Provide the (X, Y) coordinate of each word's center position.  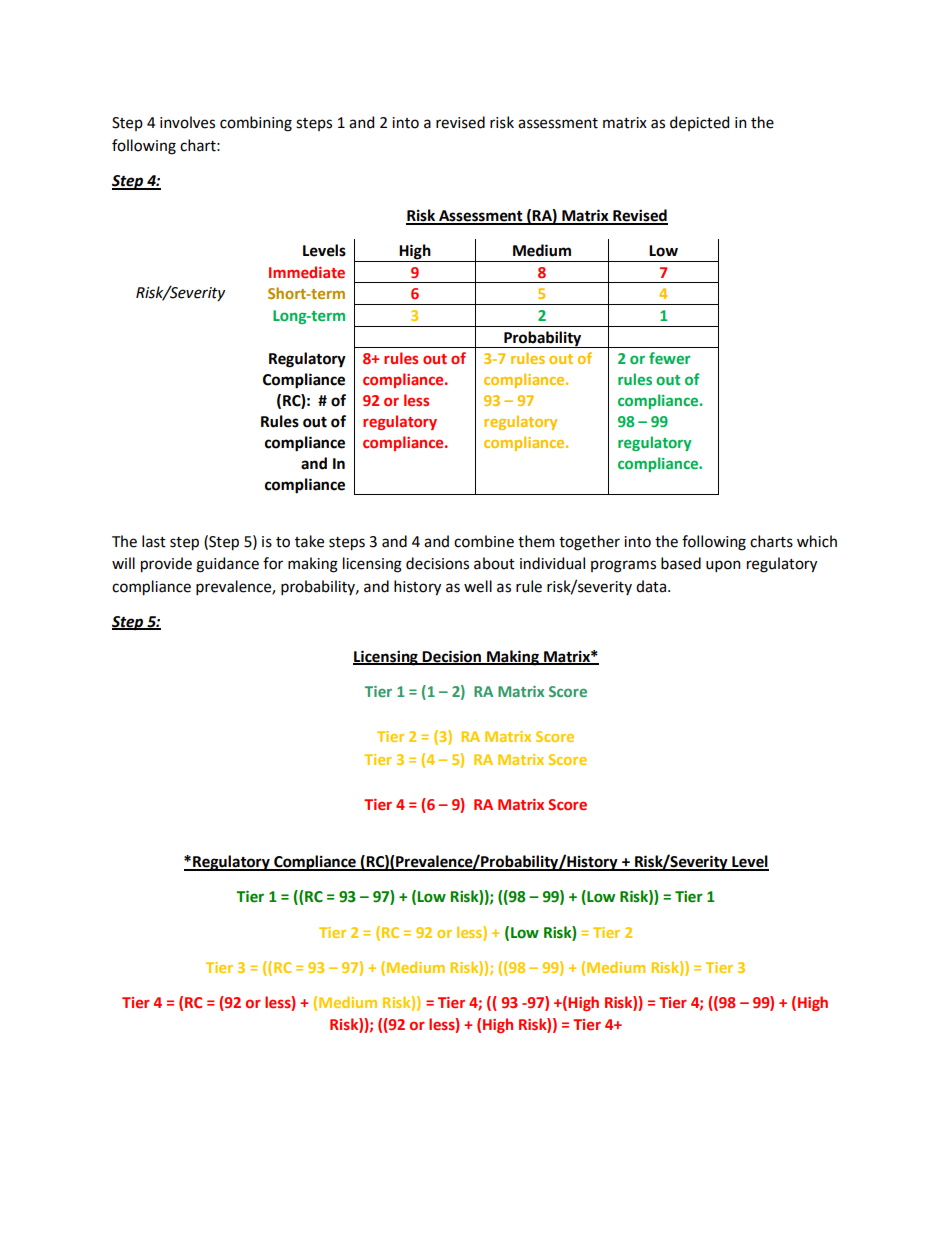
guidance (227, 565)
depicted (699, 123)
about (494, 563)
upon (723, 566)
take (309, 541)
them (536, 541)
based (681, 563)
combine (484, 541)
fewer (670, 358)
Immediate (307, 272)
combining (256, 124)
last (154, 541)
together (589, 543)
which (817, 541)
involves (187, 122)
